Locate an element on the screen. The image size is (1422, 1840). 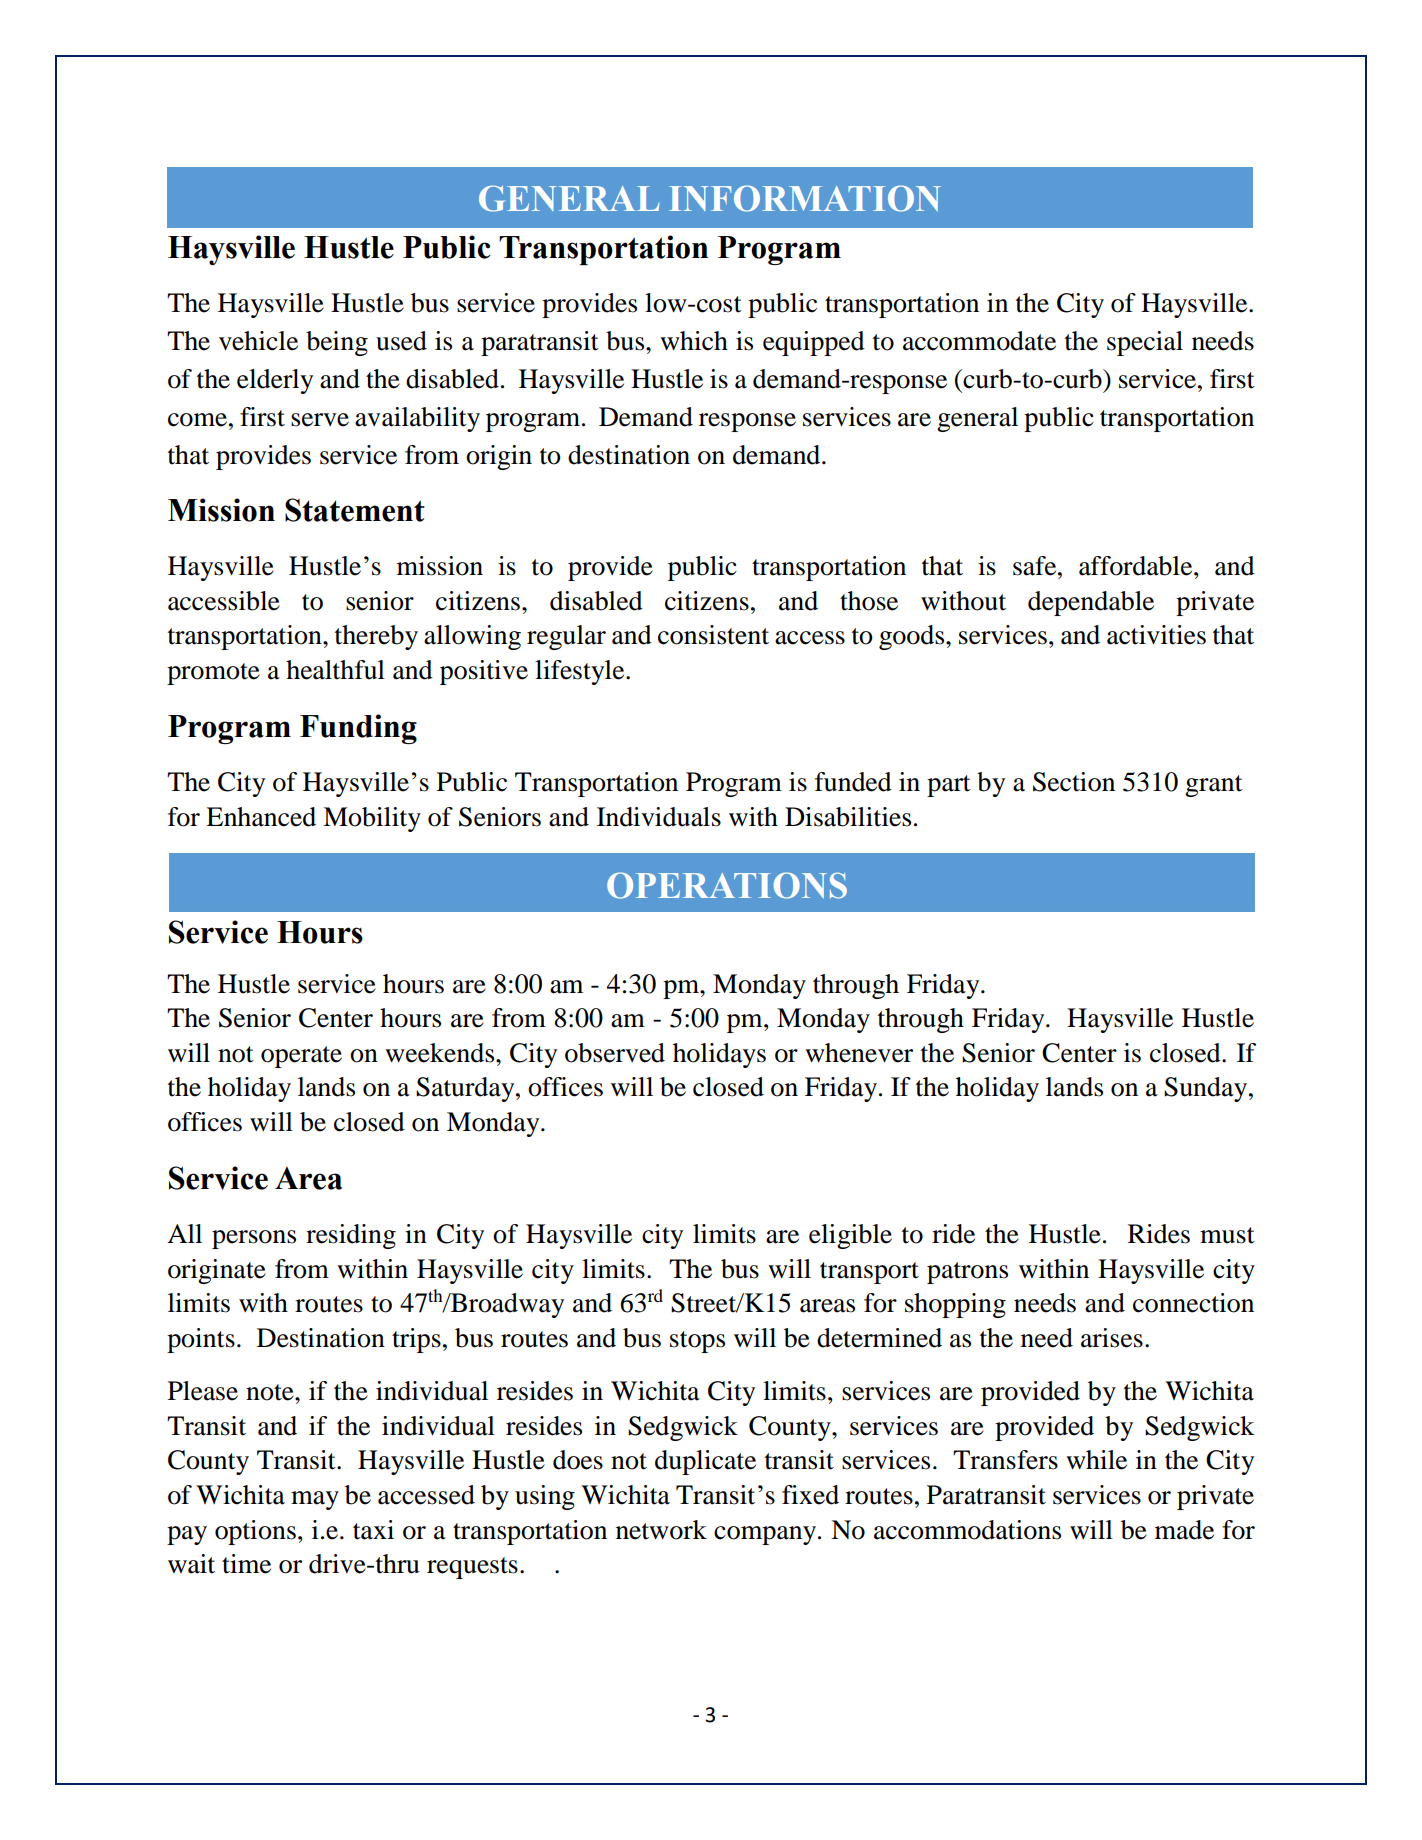
being is located at coordinates (337, 343).
